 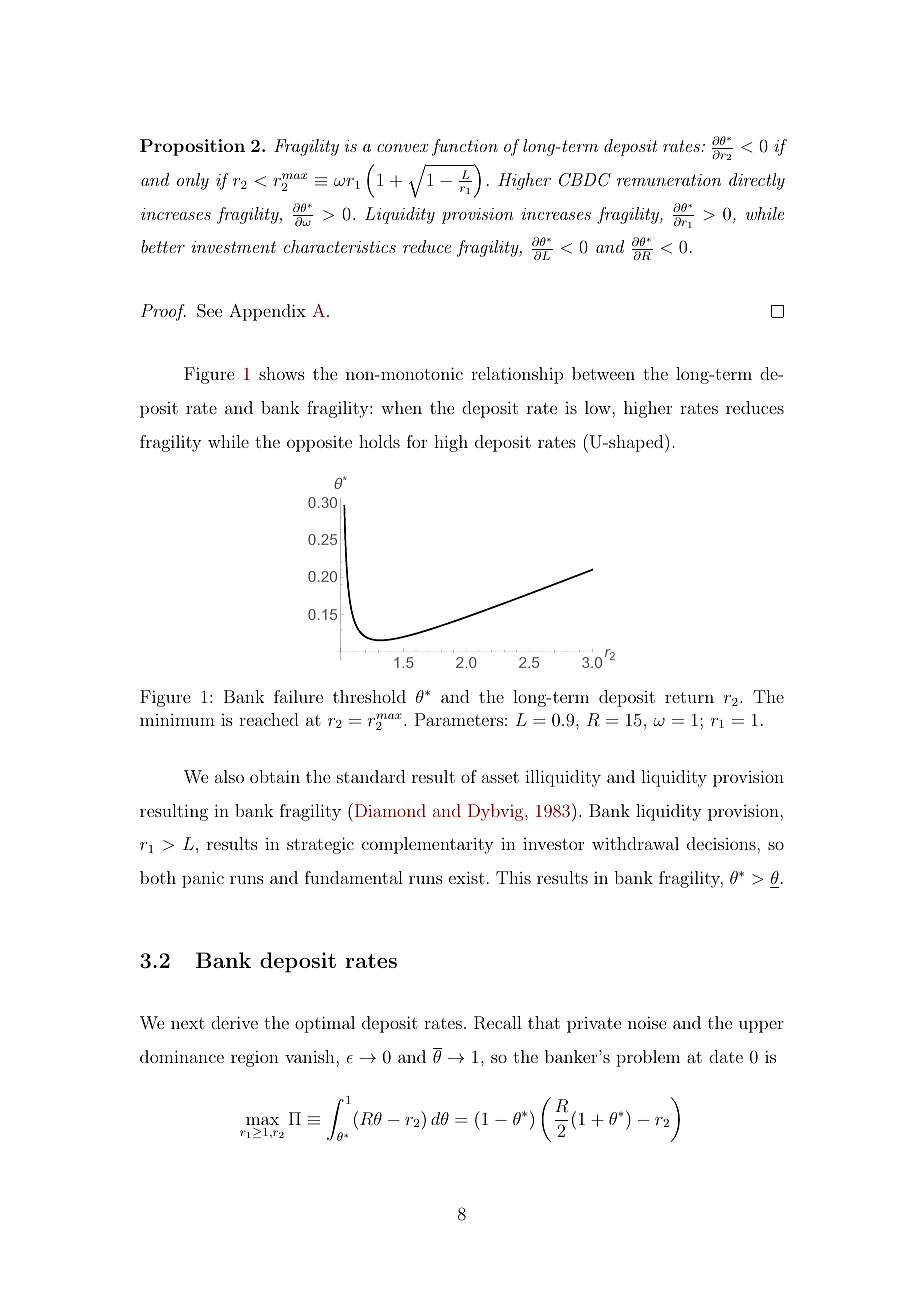 I want to click on Recall, so click(x=497, y=1023).
